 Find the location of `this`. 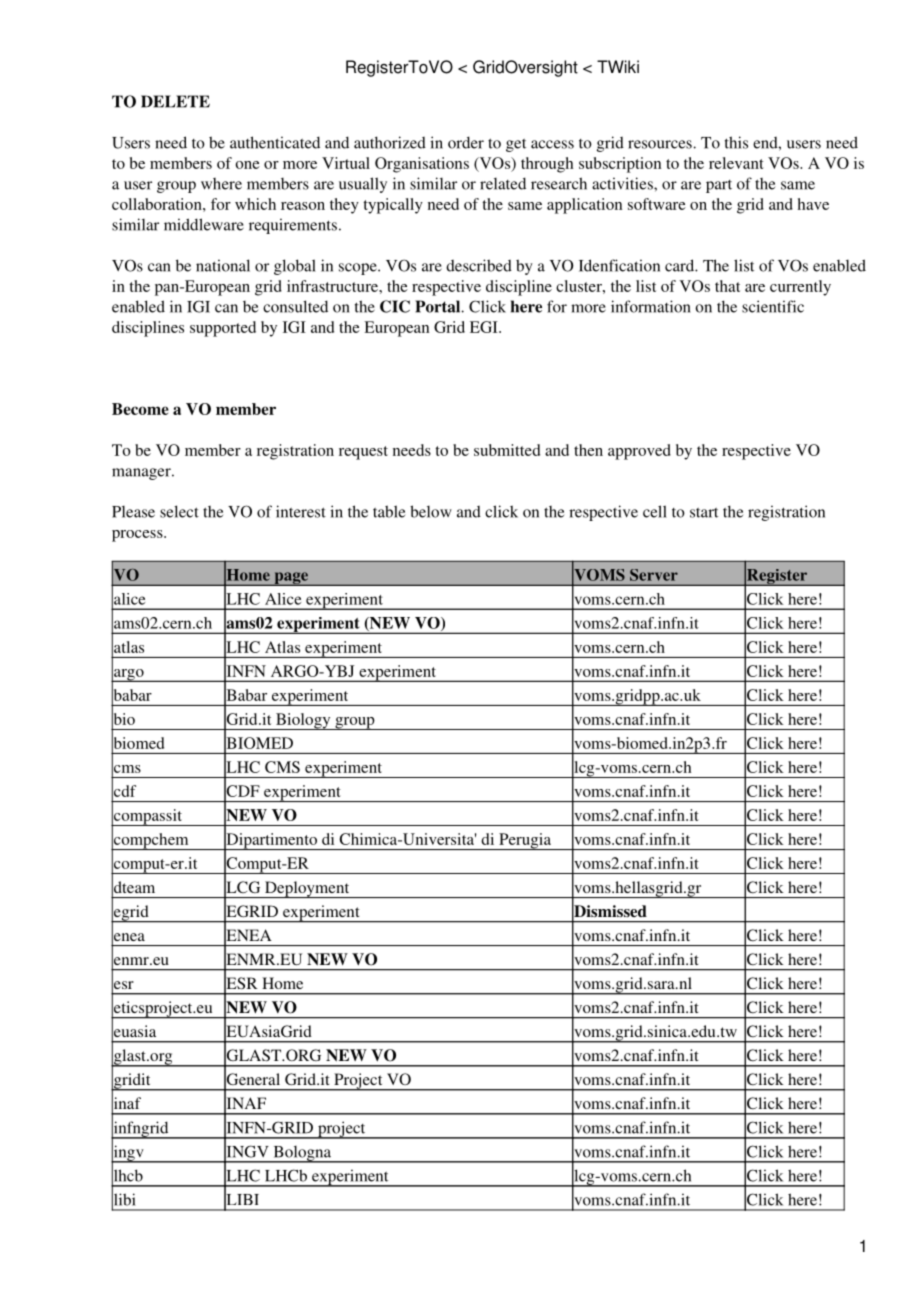

this is located at coordinates (736, 142).
